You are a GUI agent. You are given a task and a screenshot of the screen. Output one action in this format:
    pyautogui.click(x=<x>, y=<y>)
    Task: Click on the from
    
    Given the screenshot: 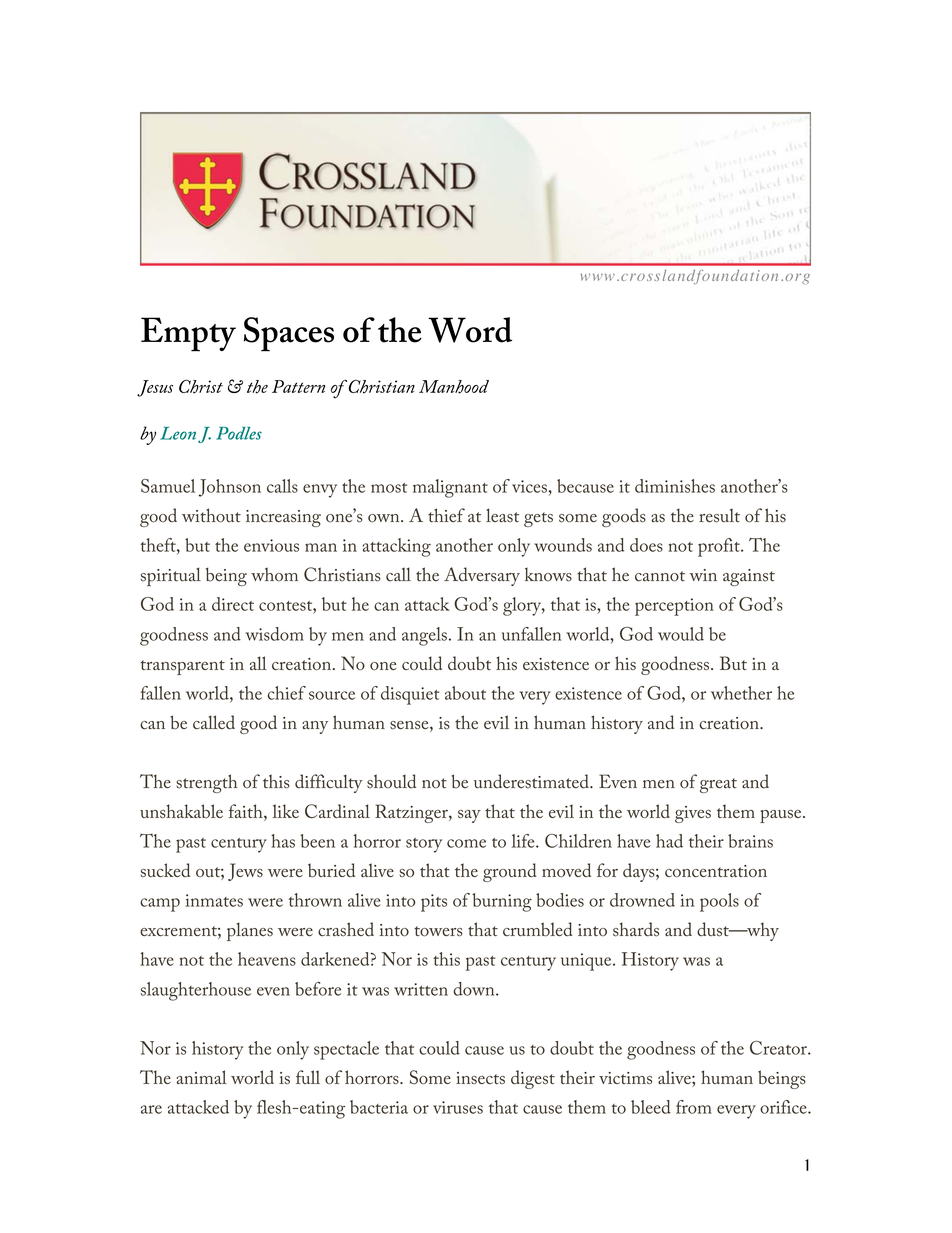 What is the action you would take?
    pyautogui.click(x=694, y=1107)
